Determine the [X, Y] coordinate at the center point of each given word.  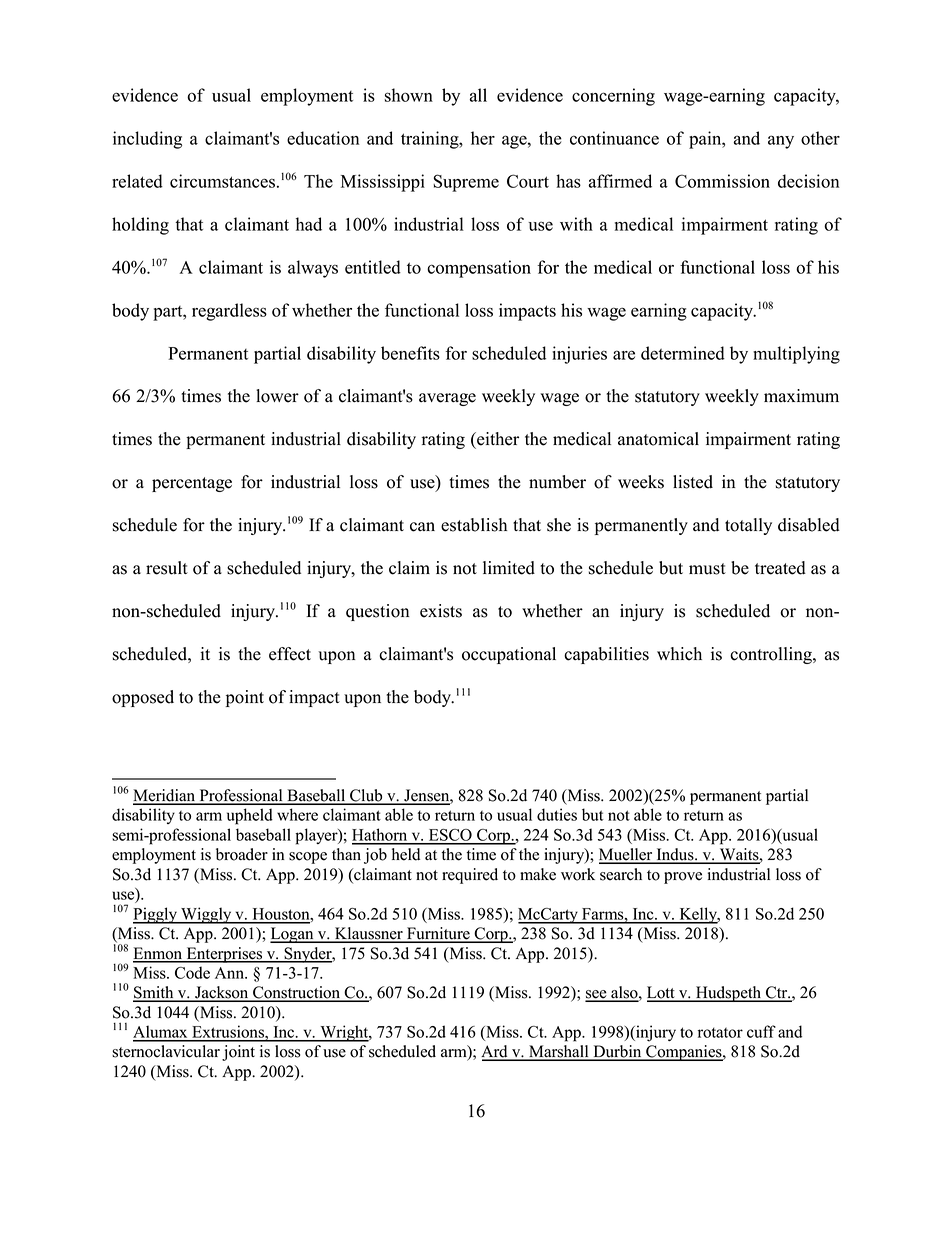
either [497, 439]
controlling [772, 655]
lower [277, 396]
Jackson [222, 993]
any [781, 142]
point [245, 698]
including [147, 140]
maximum [801, 396]
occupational [509, 655]
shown [408, 95]
